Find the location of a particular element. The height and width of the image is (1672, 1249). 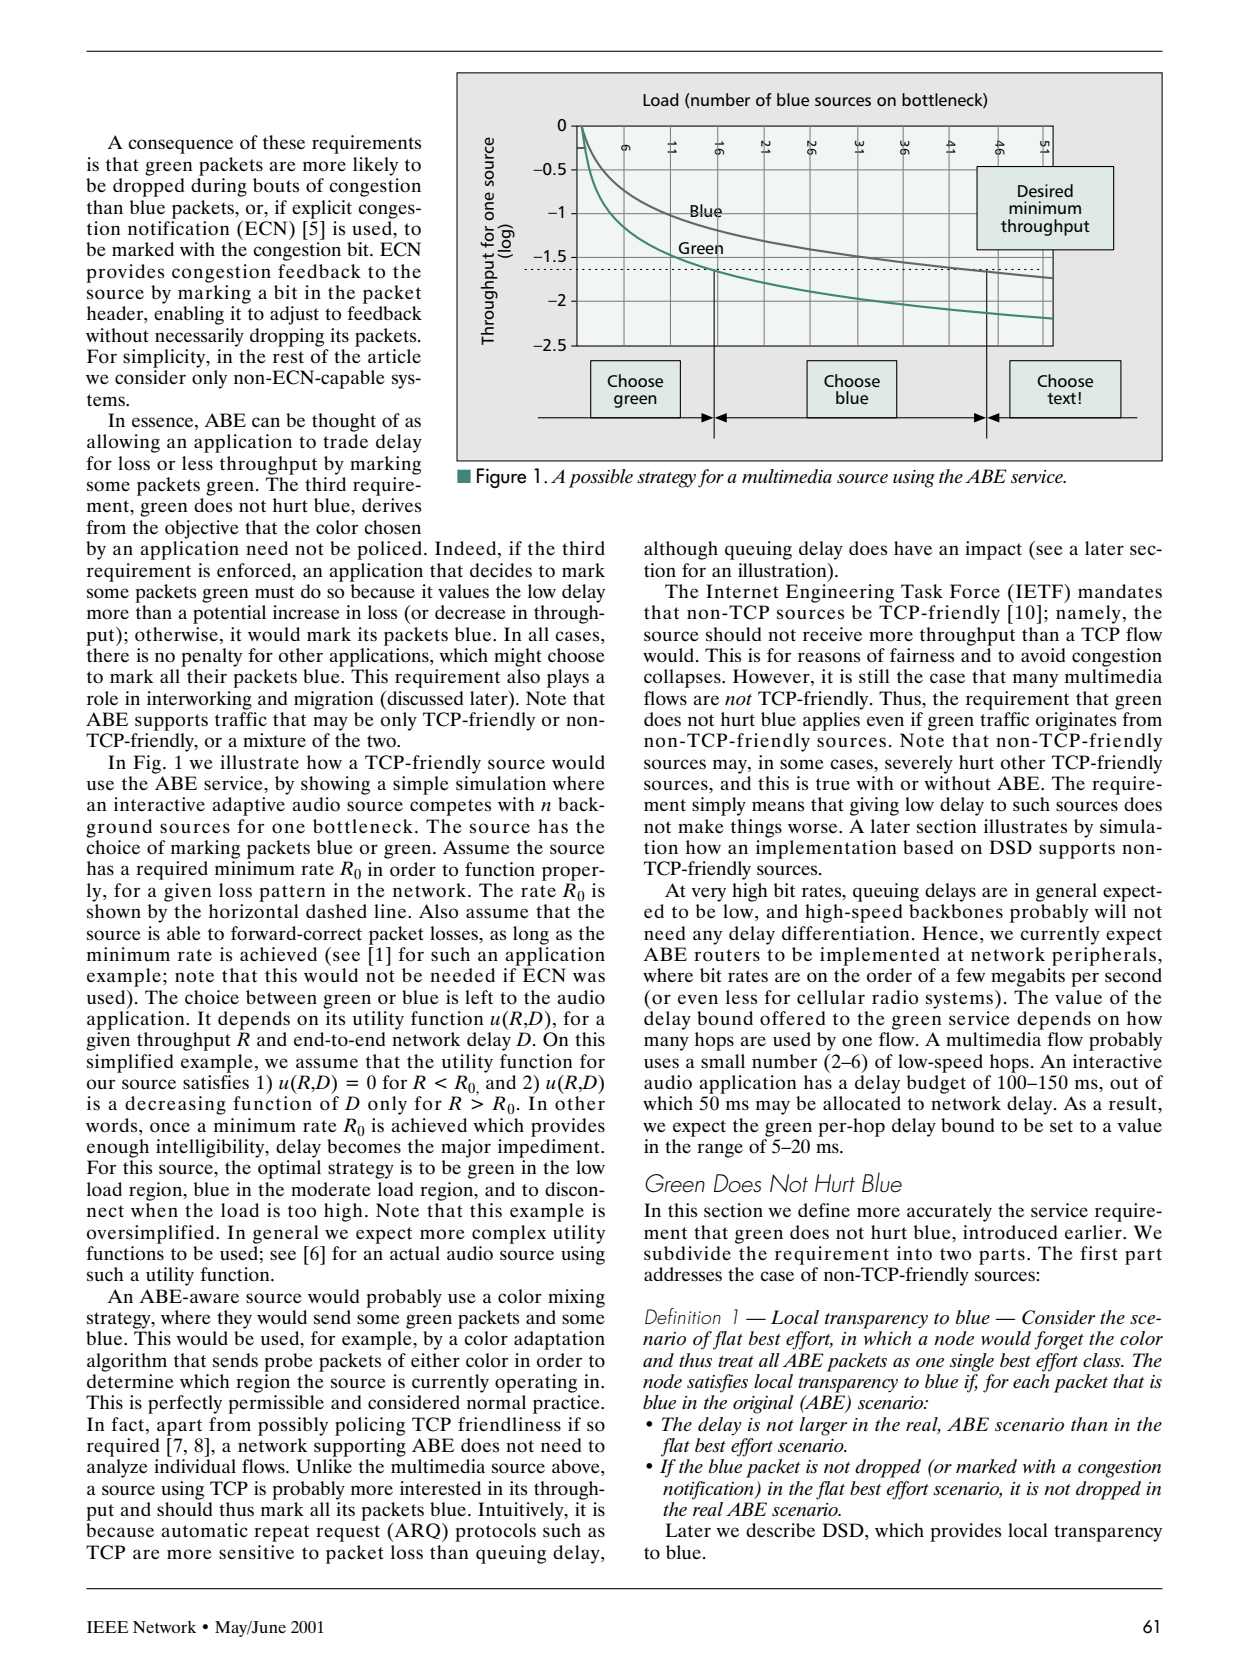

objective is located at coordinates (202, 529).
